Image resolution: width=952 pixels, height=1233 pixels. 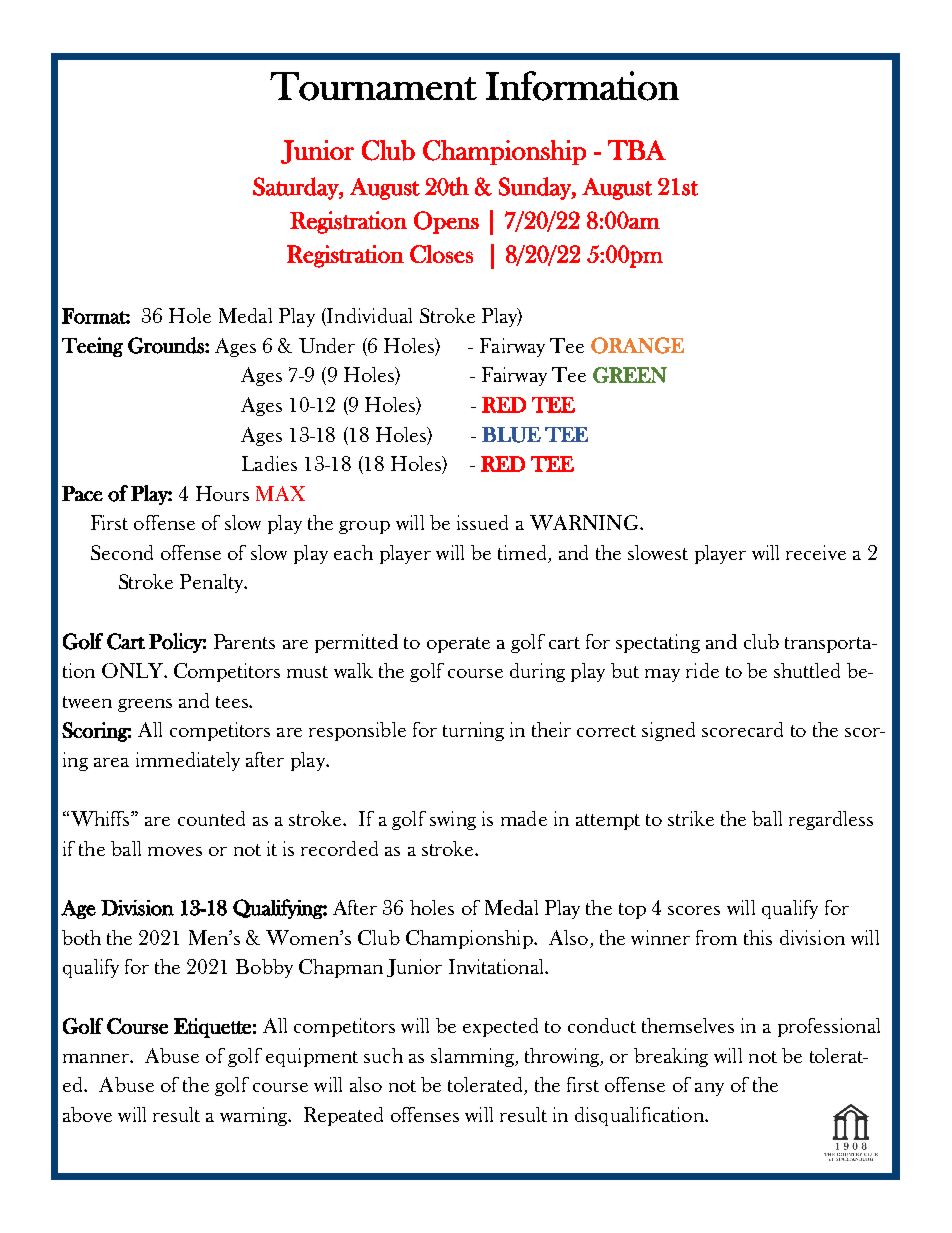 What do you see at coordinates (816, 552) in the image?
I see `receive` at bounding box center [816, 552].
